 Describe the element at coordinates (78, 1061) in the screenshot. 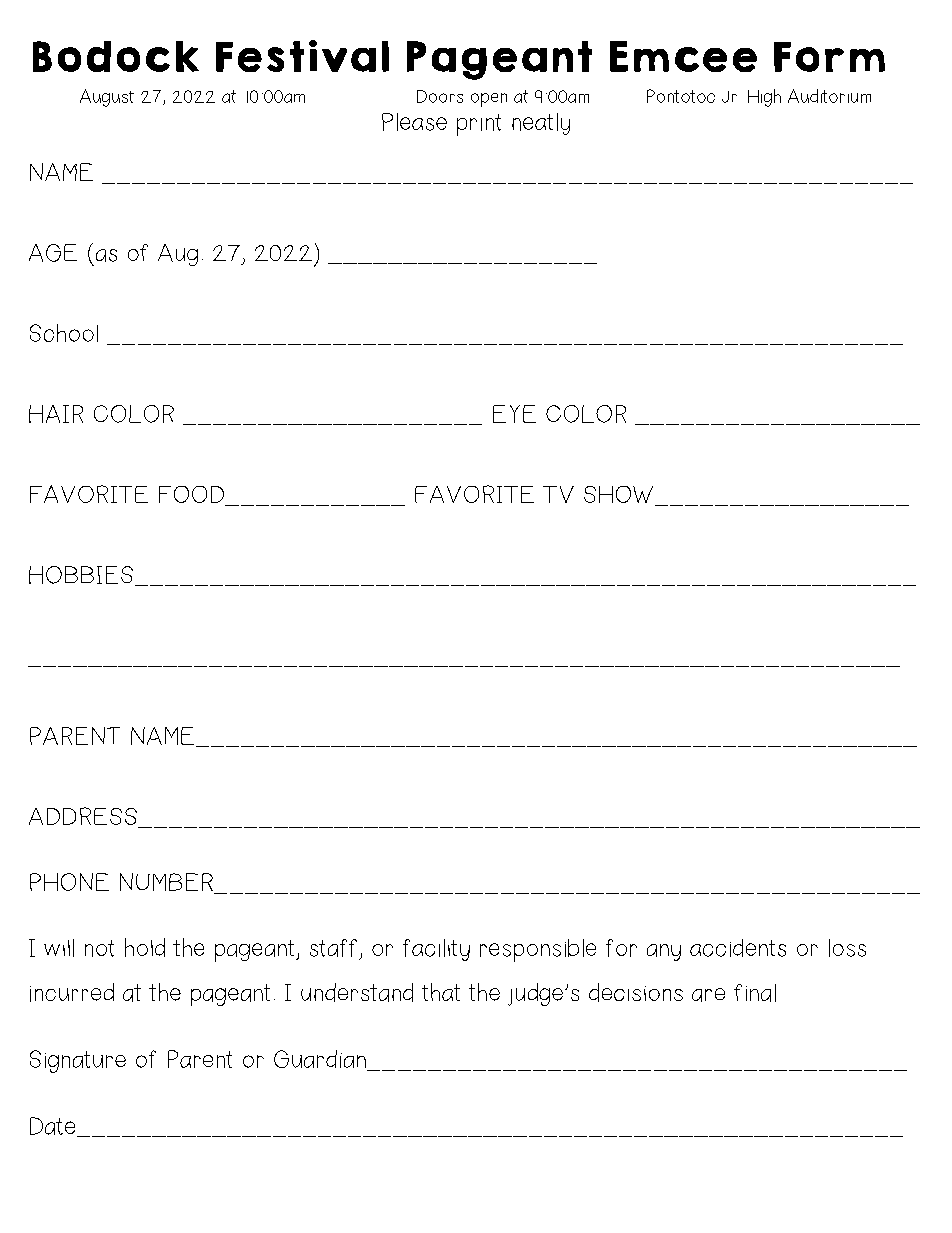

I see `Signature` at that location.
